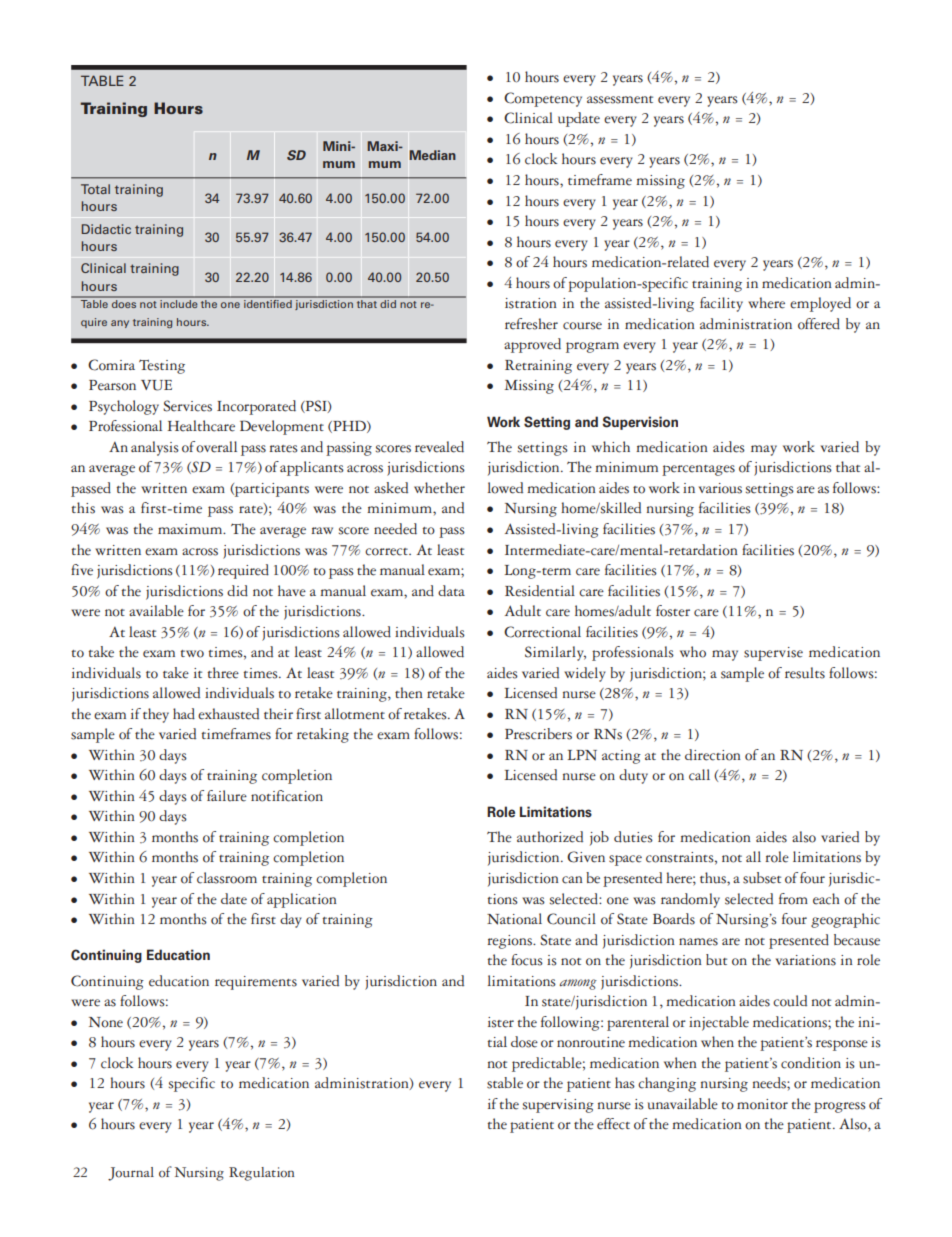 This page has height=1237, width=952. What do you see at coordinates (538, 734) in the page?
I see `Prescribers` at bounding box center [538, 734].
